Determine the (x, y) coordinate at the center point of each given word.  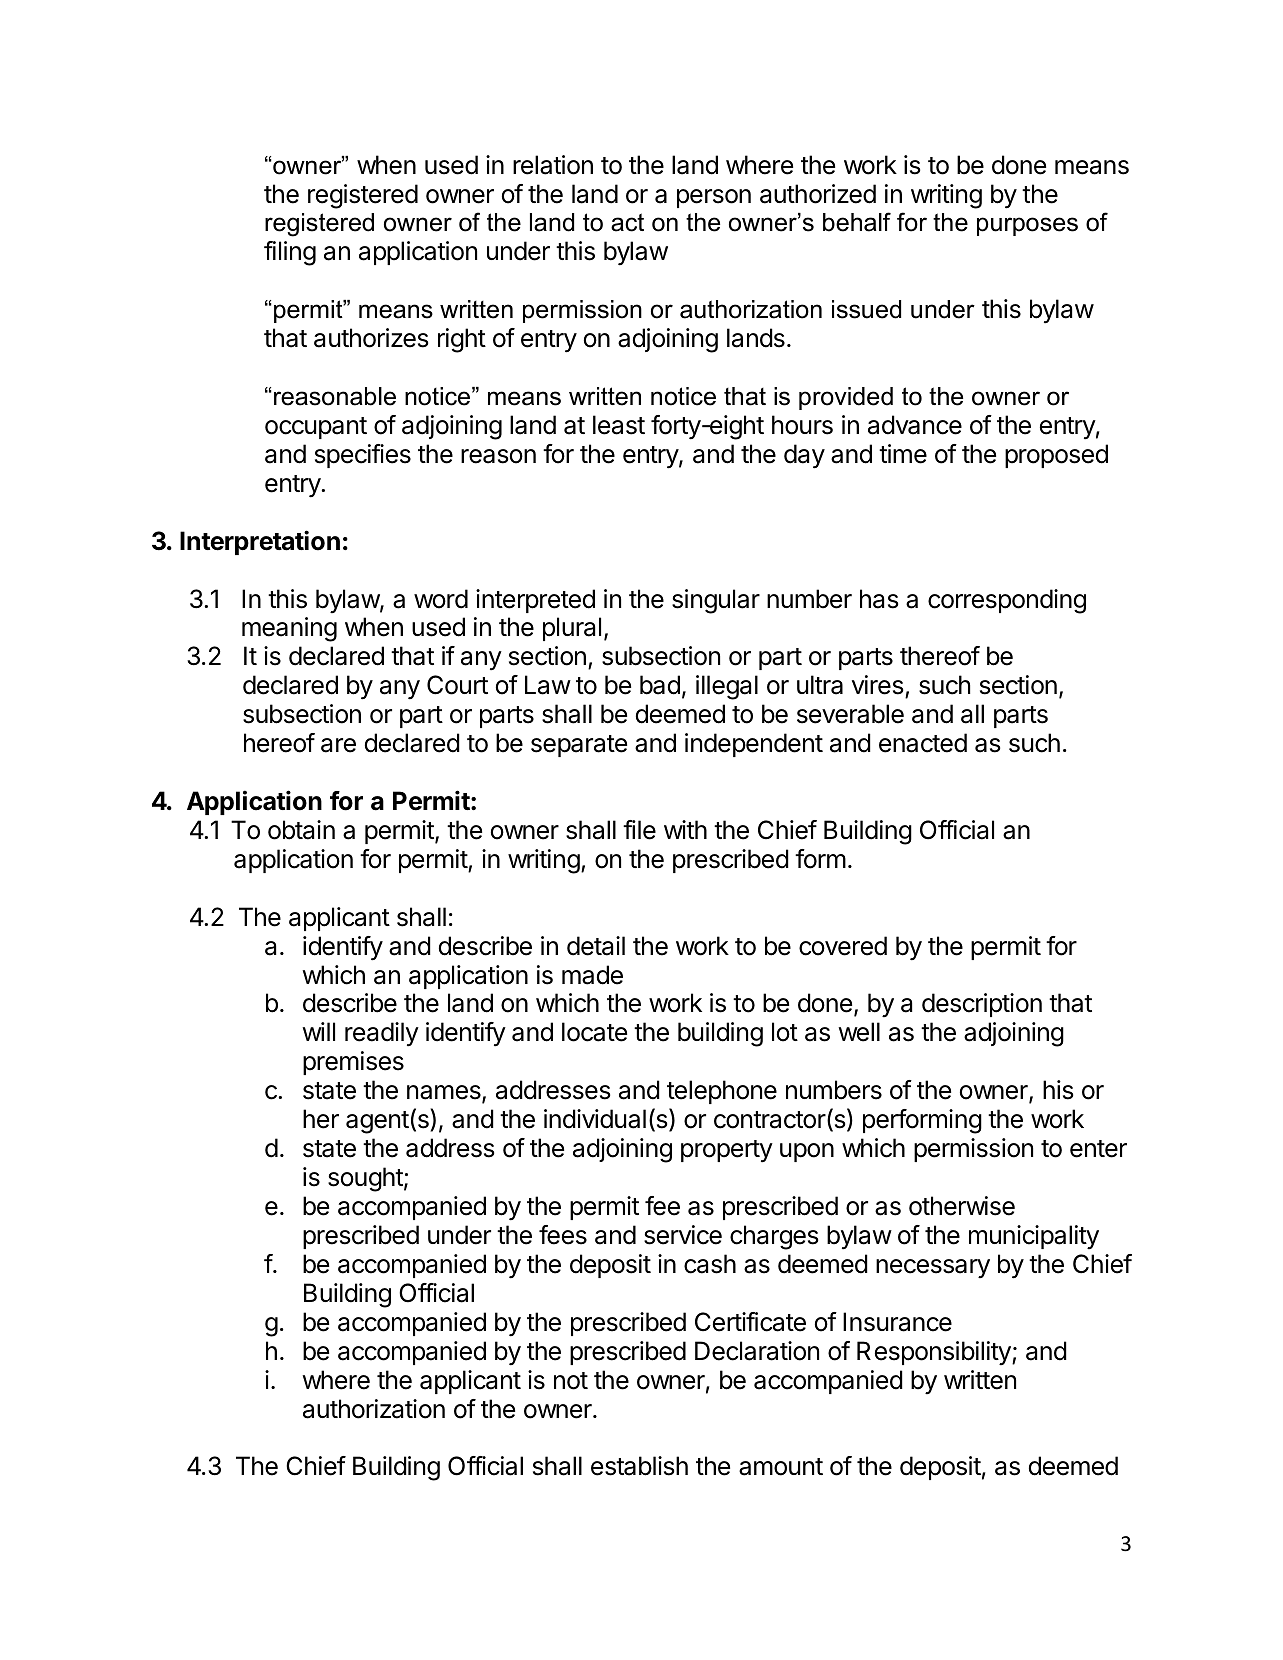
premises (353, 1063)
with (685, 829)
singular (716, 601)
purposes (1027, 226)
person (714, 198)
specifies (363, 456)
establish (639, 1466)
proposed (1056, 456)
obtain (301, 830)
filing (290, 253)
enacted (923, 743)
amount (781, 1467)
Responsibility (935, 1353)
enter (1098, 1149)
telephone (722, 1092)
